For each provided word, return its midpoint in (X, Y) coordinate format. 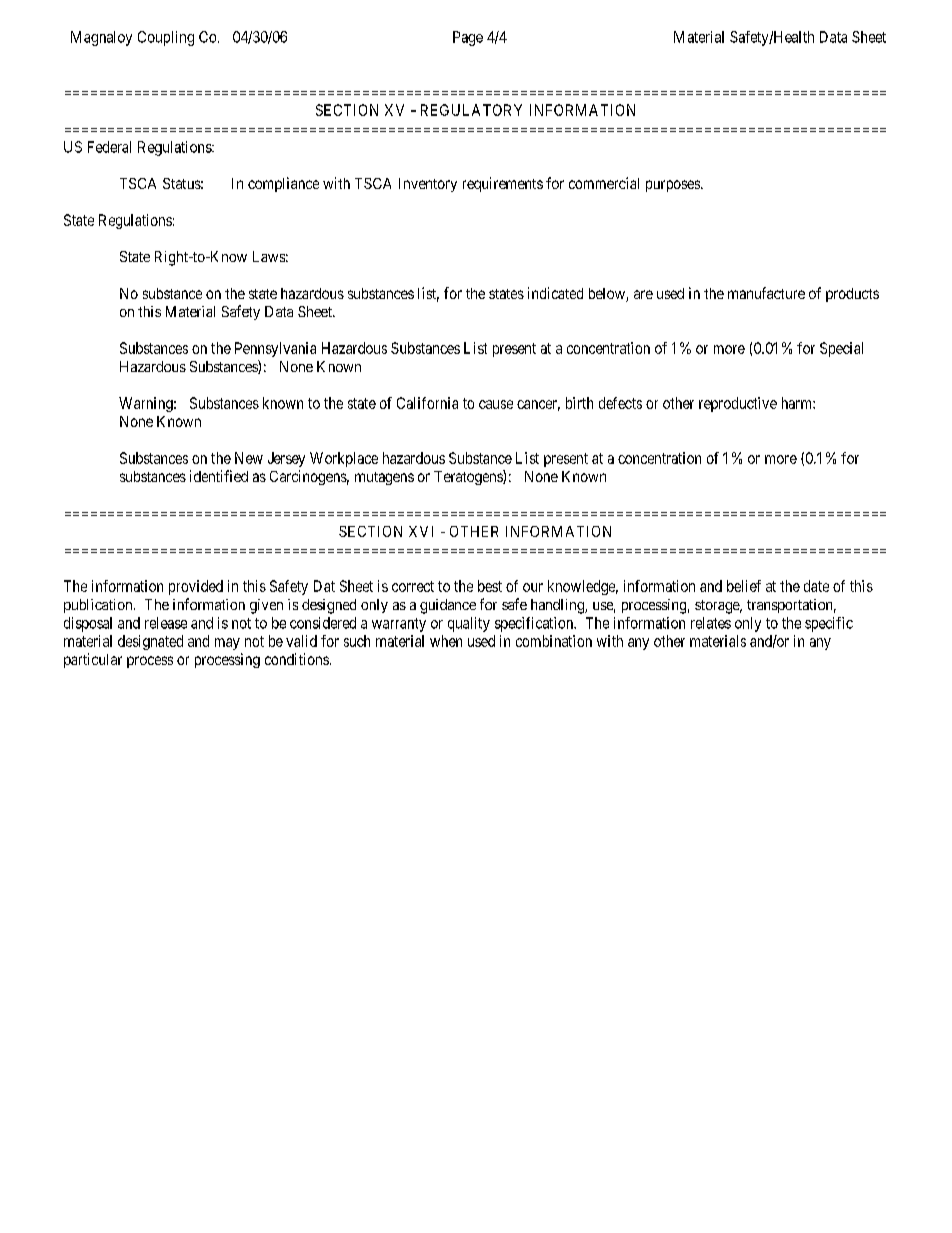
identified (219, 476)
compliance (283, 184)
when (446, 641)
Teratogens (469, 477)
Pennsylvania (275, 349)
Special (841, 349)
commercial (604, 183)
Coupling (166, 38)
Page (468, 38)
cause (496, 404)
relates (711, 623)
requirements (503, 184)
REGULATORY (471, 110)
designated (150, 642)
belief (744, 586)
